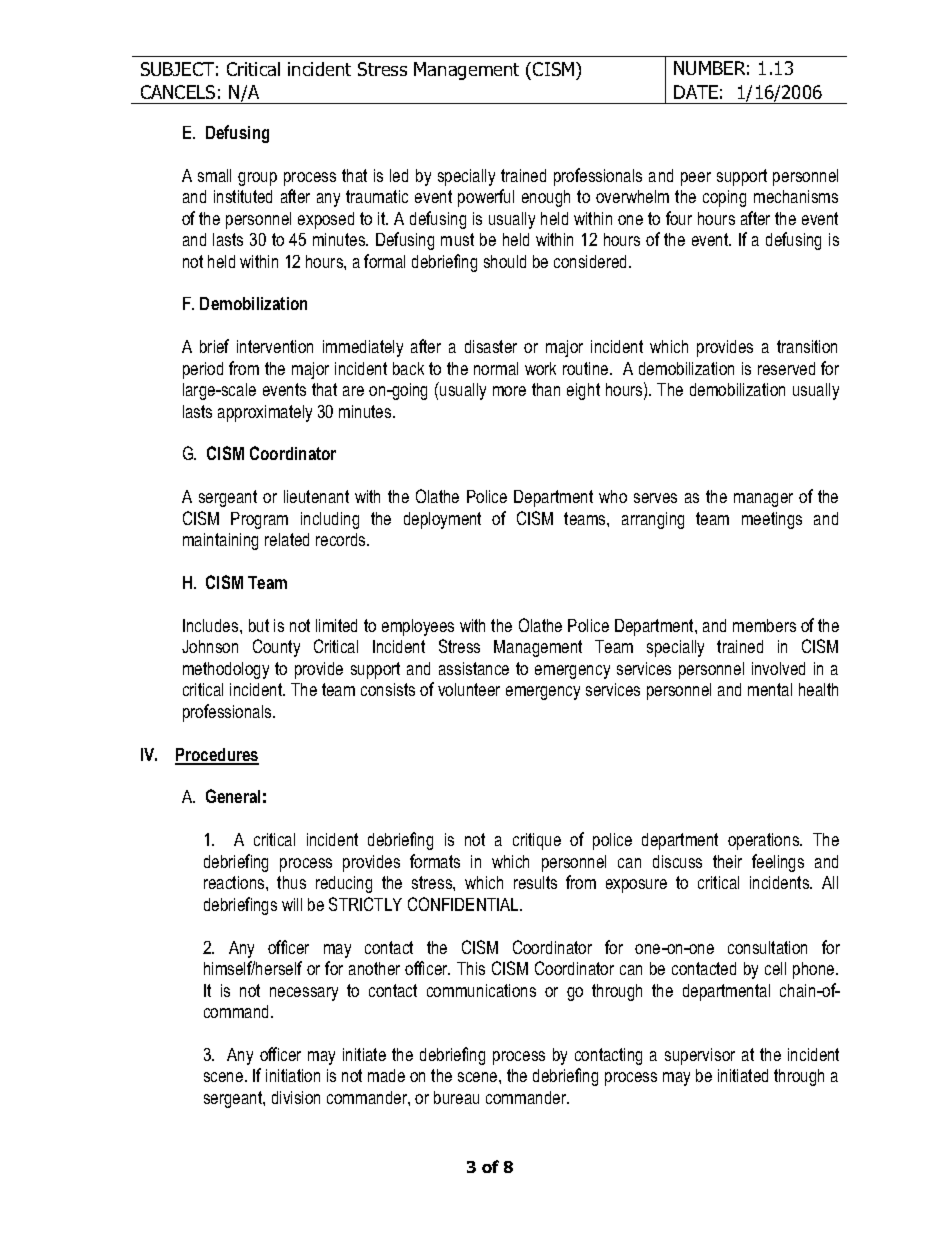 Image resolution: width=952 pixels, height=1233 pixels. What do you see at coordinates (765, 841) in the screenshot?
I see `operations` at bounding box center [765, 841].
